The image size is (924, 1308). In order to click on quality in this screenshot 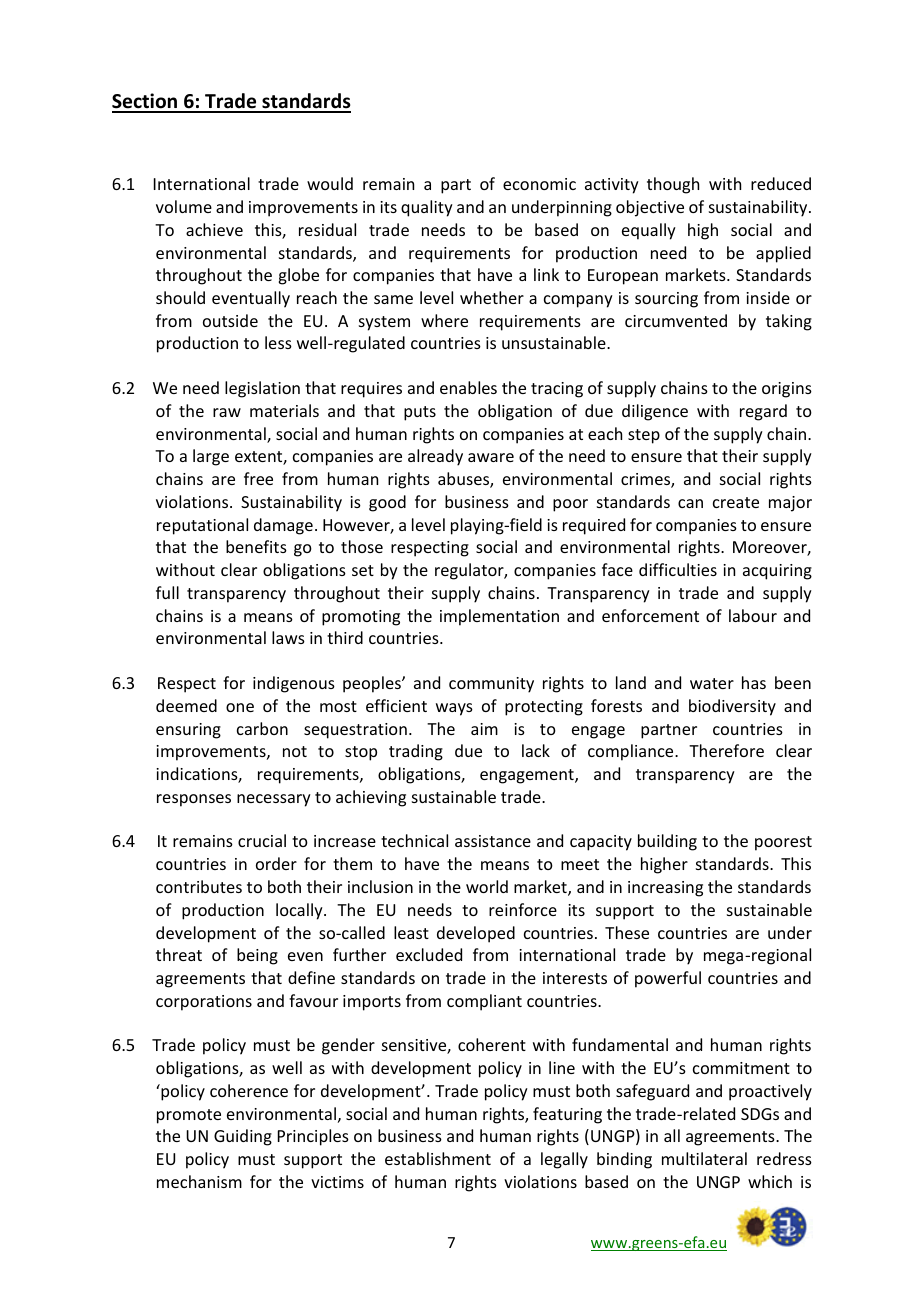, I will do `click(427, 208)`.
